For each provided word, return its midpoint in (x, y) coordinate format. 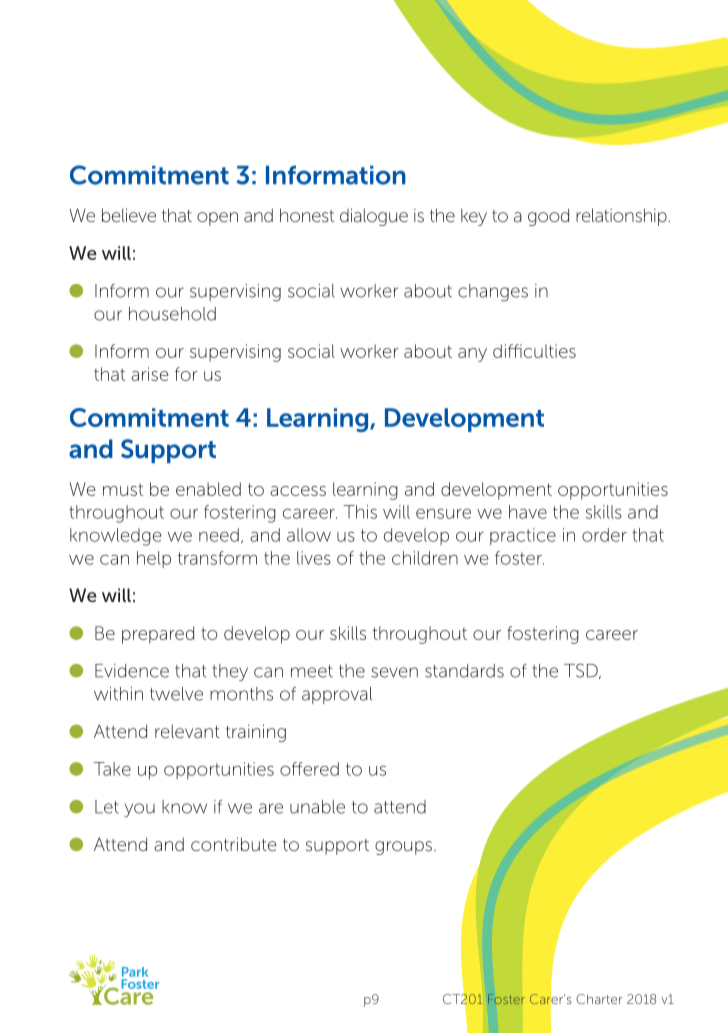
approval (337, 695)
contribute (234, 844)
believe (129, 215)
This (360, 512)
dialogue (374, 217)
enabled (208, 489)
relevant (187, 731)
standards (464, 671)
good (548, 217)
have (528, 512)
